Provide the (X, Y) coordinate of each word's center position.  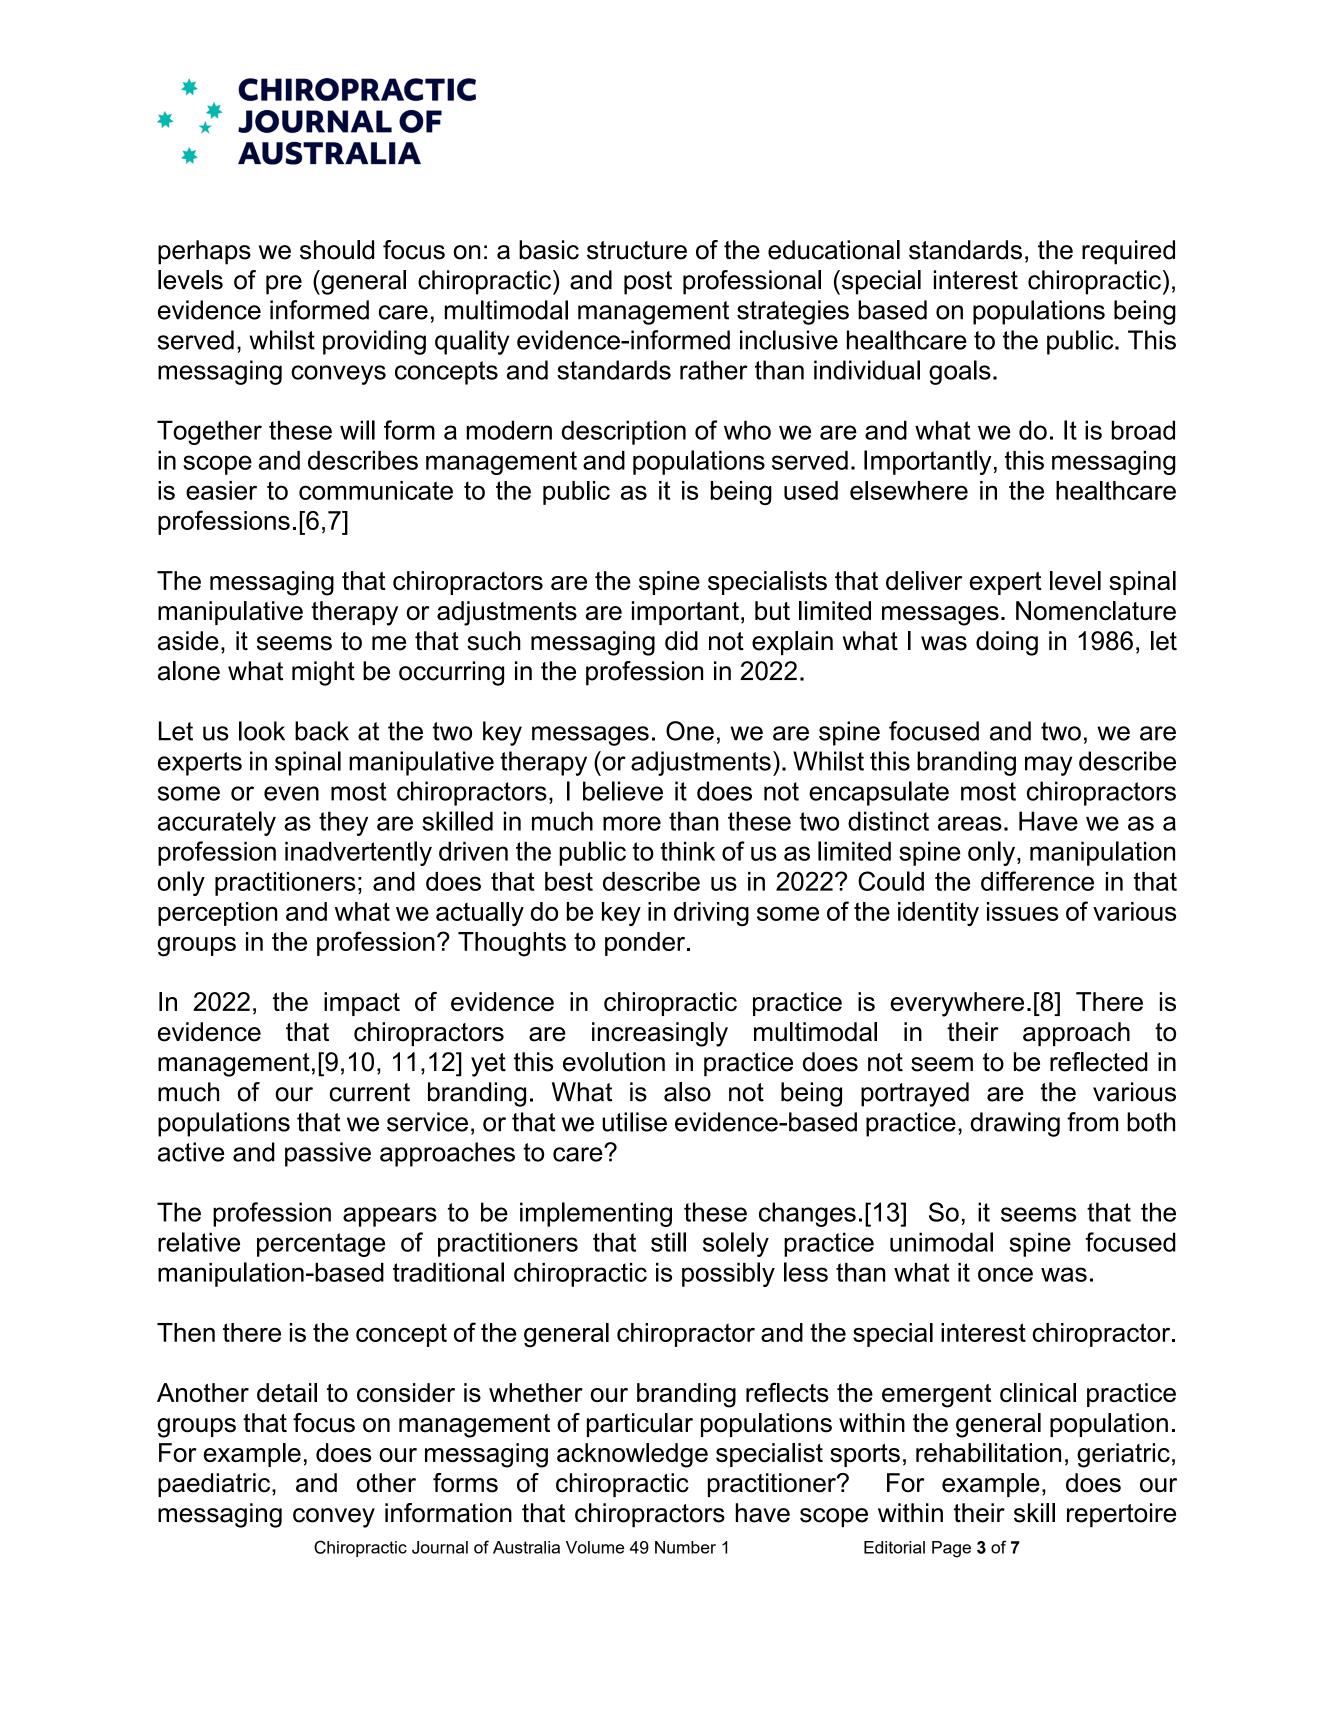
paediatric (215, 1485)
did (681, 641)
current (370, 1092)
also (687, 1092)
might (323, 673)
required (1128, 252)
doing (1007, 643)
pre (284, 285)
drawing (1015, 1124)
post (648, 283)
